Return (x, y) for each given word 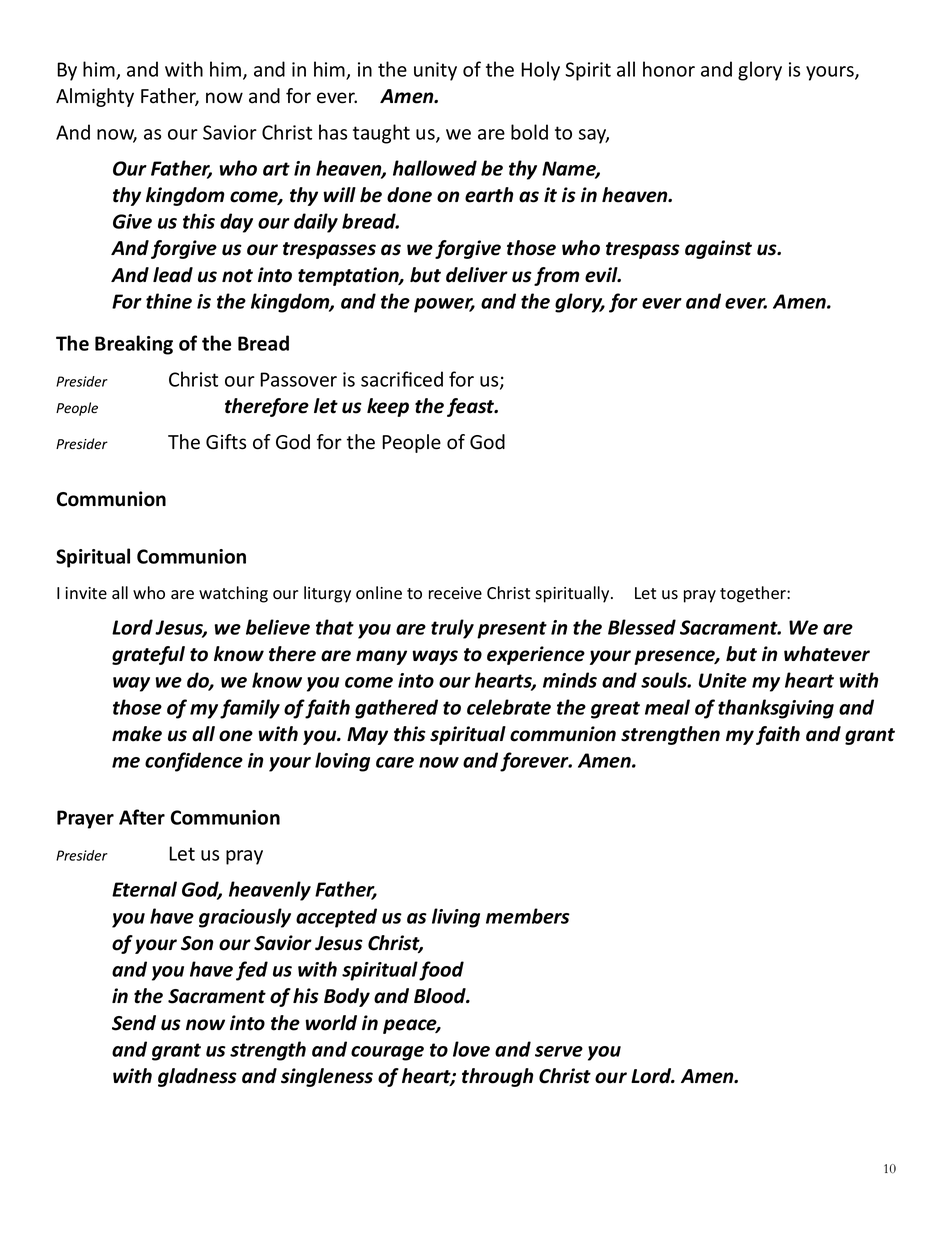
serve (559, 1051)
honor (669, 69)
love (471, 1049)
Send (134, 1023)
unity (435, 71)
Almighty (95, 97)
